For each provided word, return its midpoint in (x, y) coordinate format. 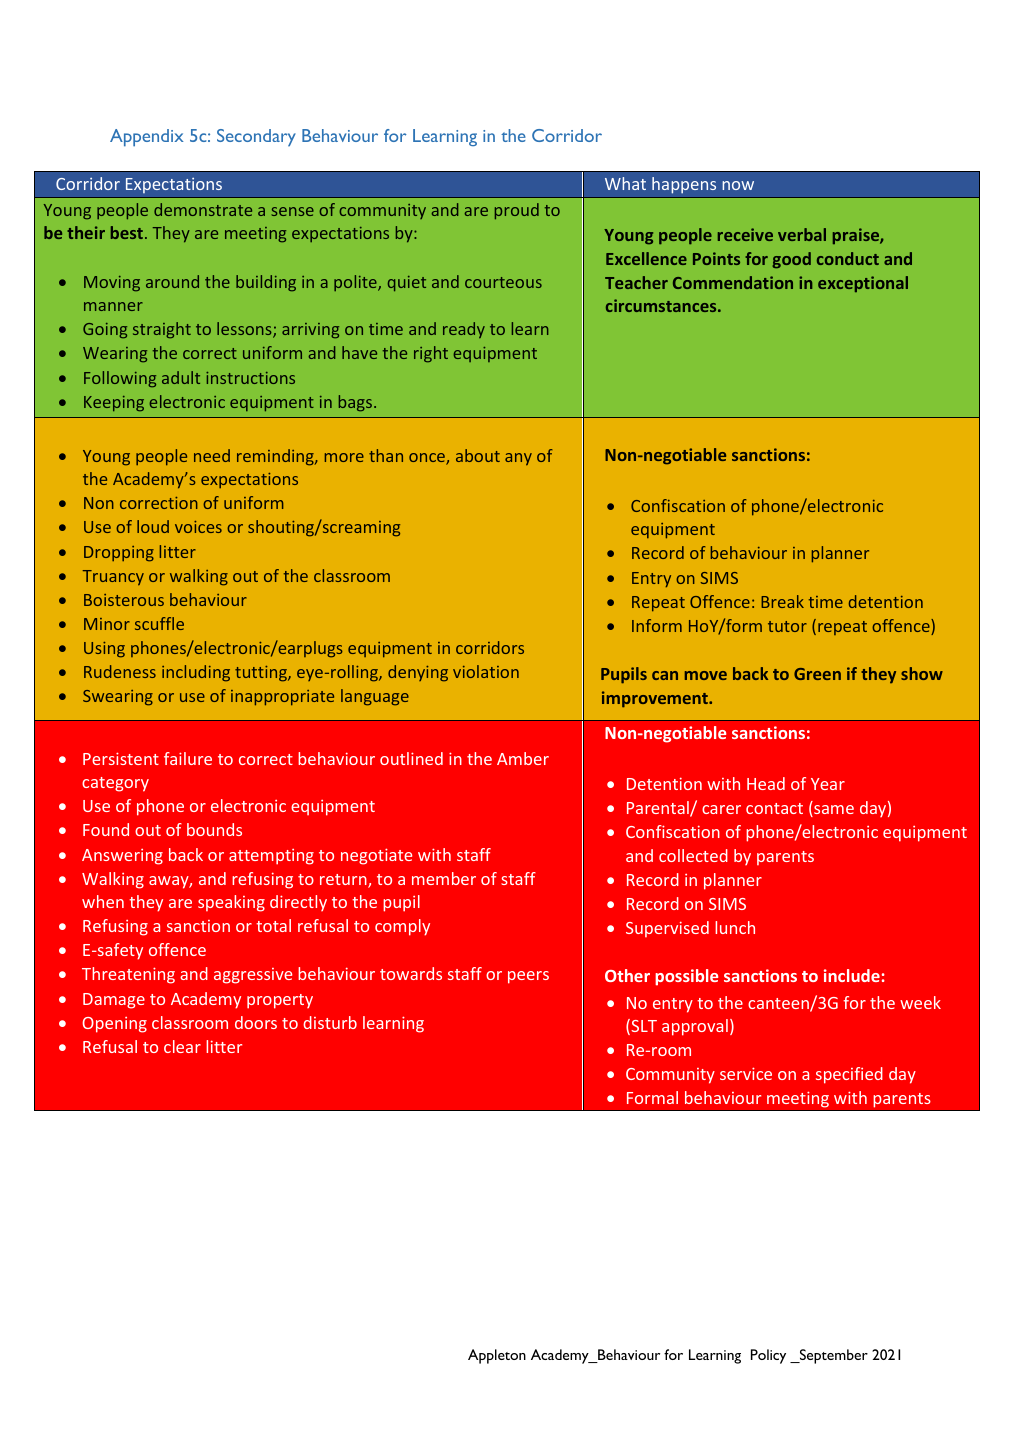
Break (782, 601)
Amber (523, 758)
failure (188, 758)
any (518, 459)
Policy (768, 1356)
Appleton (497, 1356)
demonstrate (203, 209)
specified (849, 1075)
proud (517, 211)
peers (528, 977)
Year (828, 784)
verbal (802, 234)
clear (182, 1046)
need (212, 455)
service (746, 1073)
